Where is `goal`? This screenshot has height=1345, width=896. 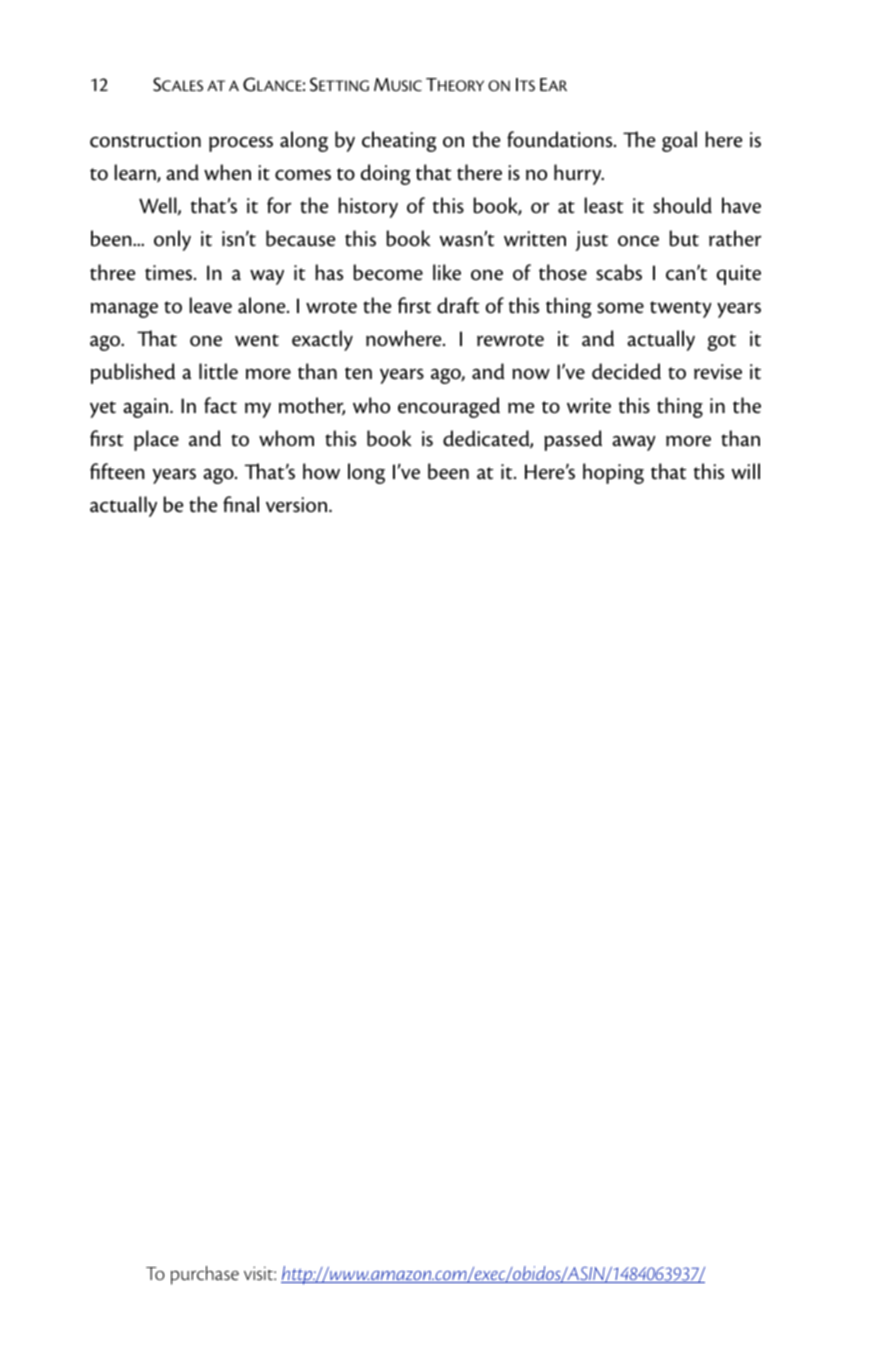 goal is located at coordinates (679, 141).
